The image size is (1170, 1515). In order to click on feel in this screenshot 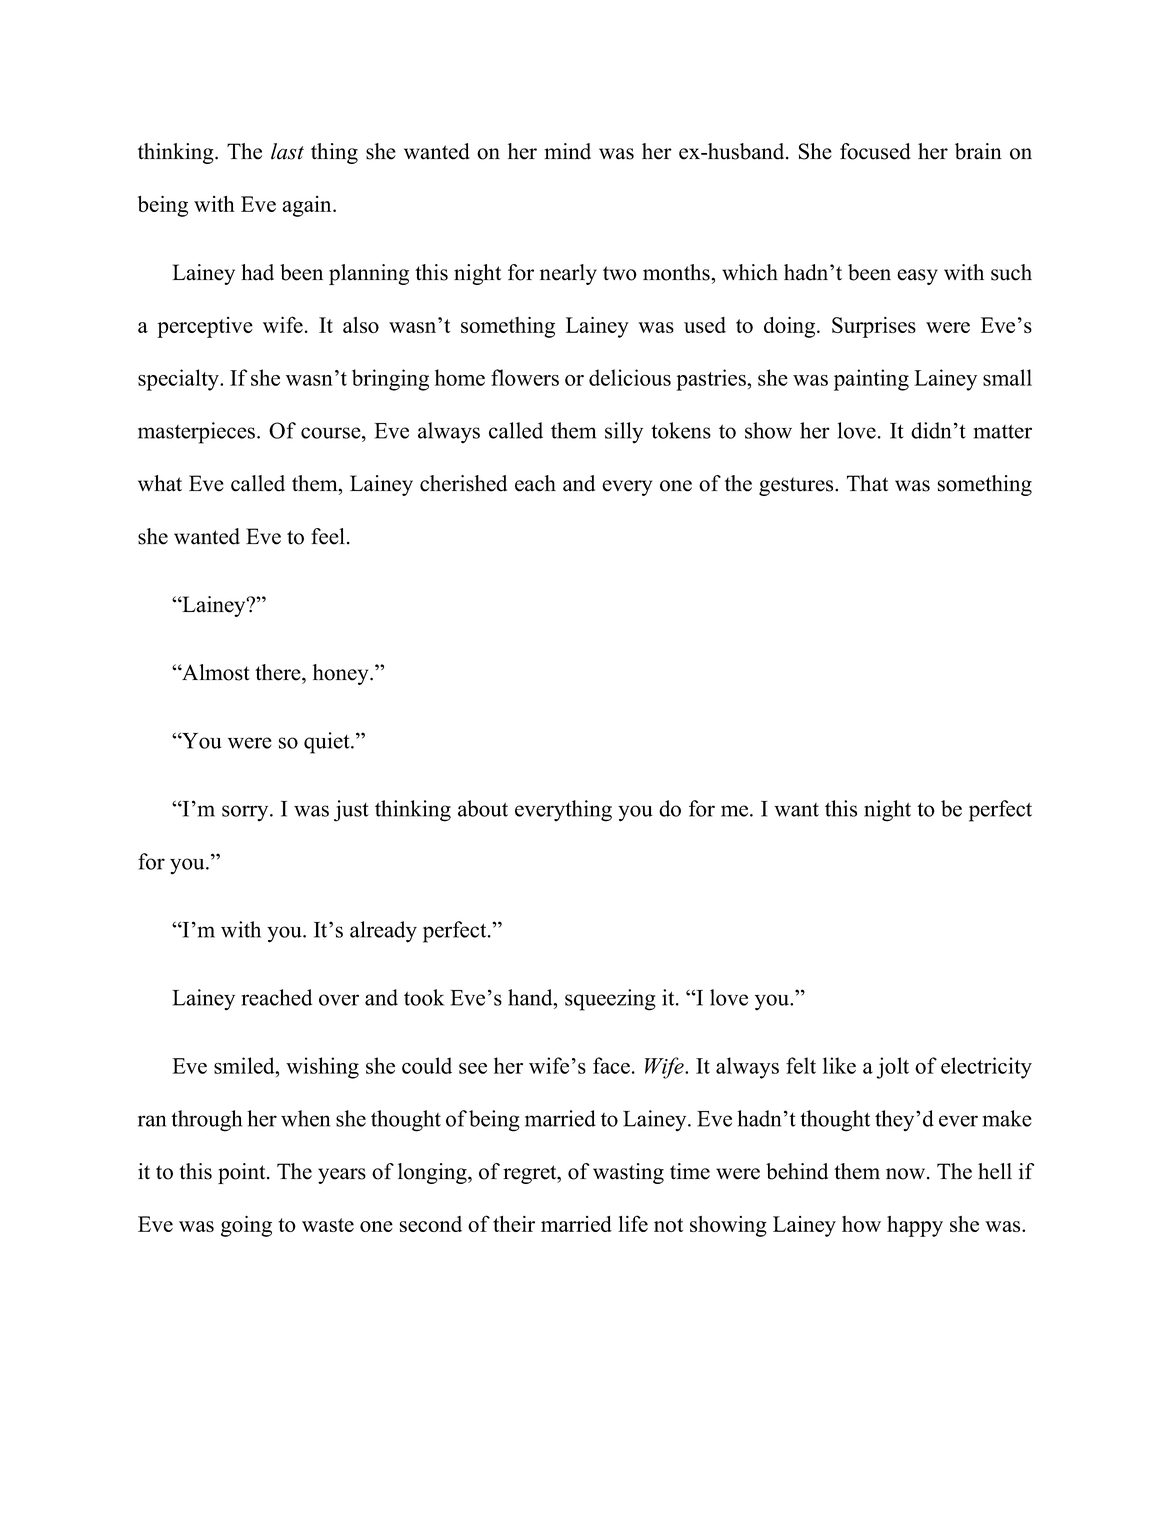, I will do `click(328, 536)`.
